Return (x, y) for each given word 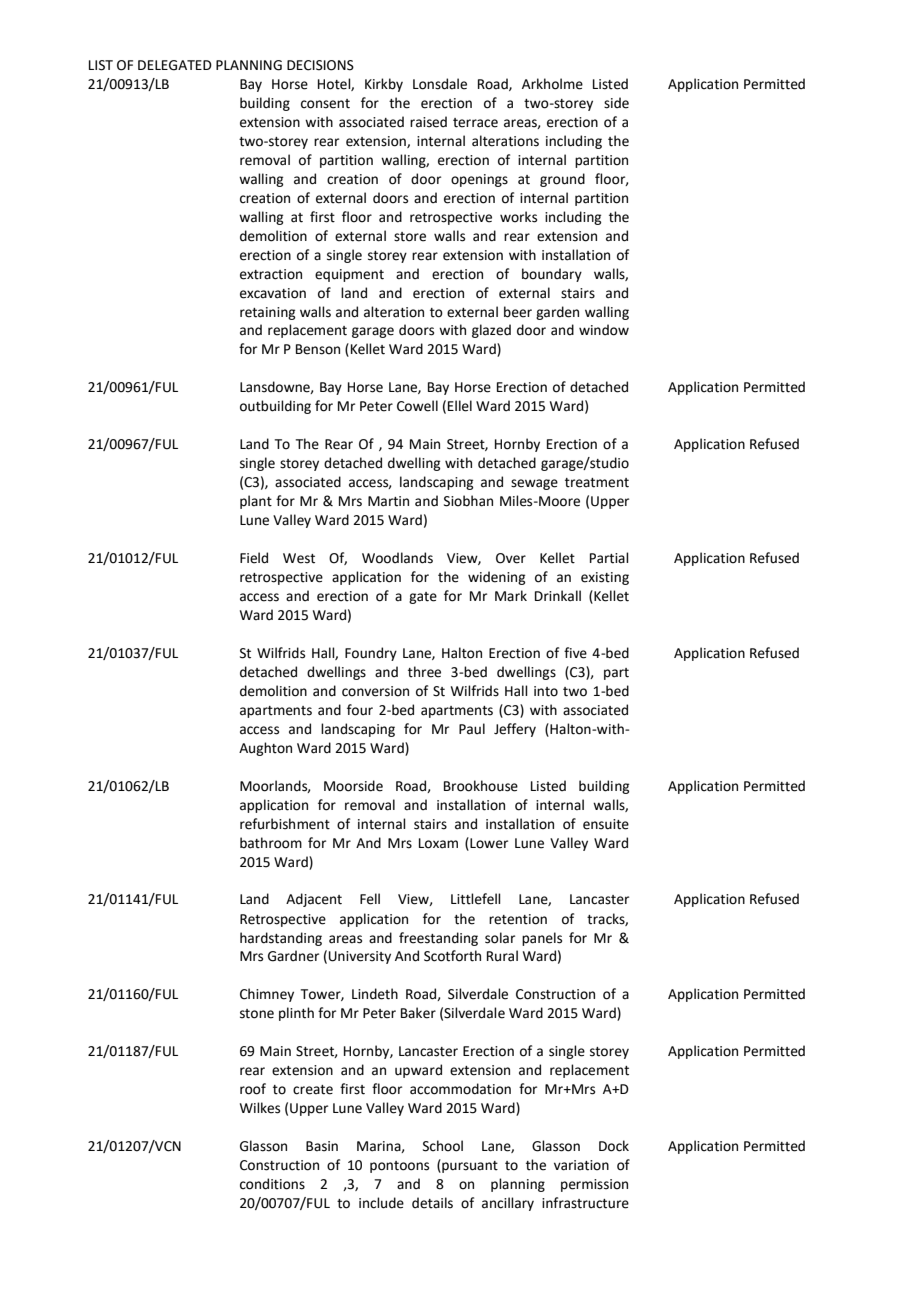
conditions (272, 1184)
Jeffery (515, 730)
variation (581, 1165)
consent (325, 104)
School (443, 1146)
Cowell (417, 406)
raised (428, 122)
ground (562, 180)
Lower (488, 843)
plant (256, 502)
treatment (597, 483)
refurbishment (285, 824)
